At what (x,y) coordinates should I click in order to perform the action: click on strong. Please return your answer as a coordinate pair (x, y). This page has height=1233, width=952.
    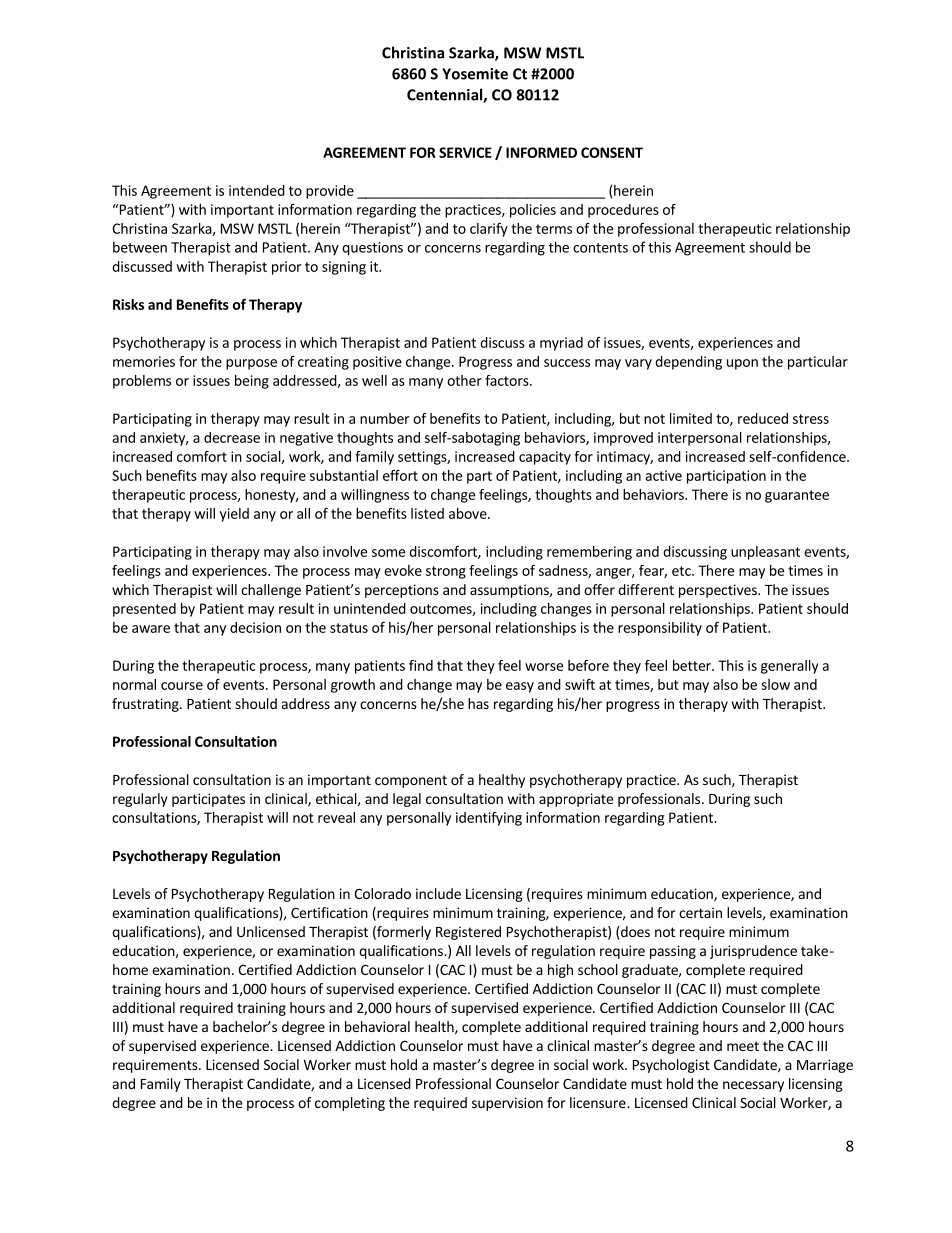
    Looking at the image, I should click on (446, 572).
